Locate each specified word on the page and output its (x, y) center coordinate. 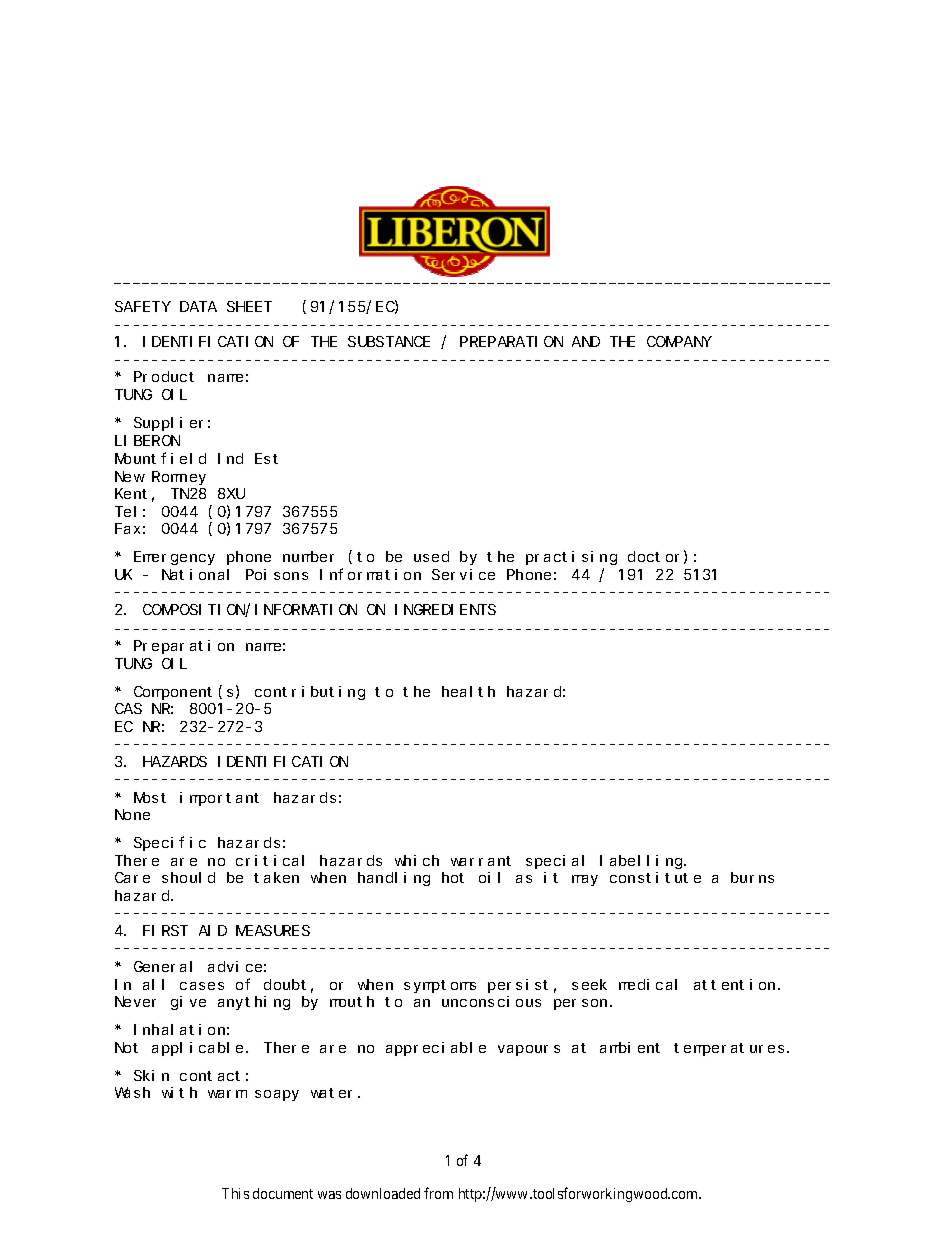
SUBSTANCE (389, 342)
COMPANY (679, 342)
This (235, 1193)
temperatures (729, 1049)
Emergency (174, 558)
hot (453, 877)
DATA (198, 307)
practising (571, 558)
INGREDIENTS (445, 609)
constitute (655, 877)
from (438, 1193)
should (188, 877)
